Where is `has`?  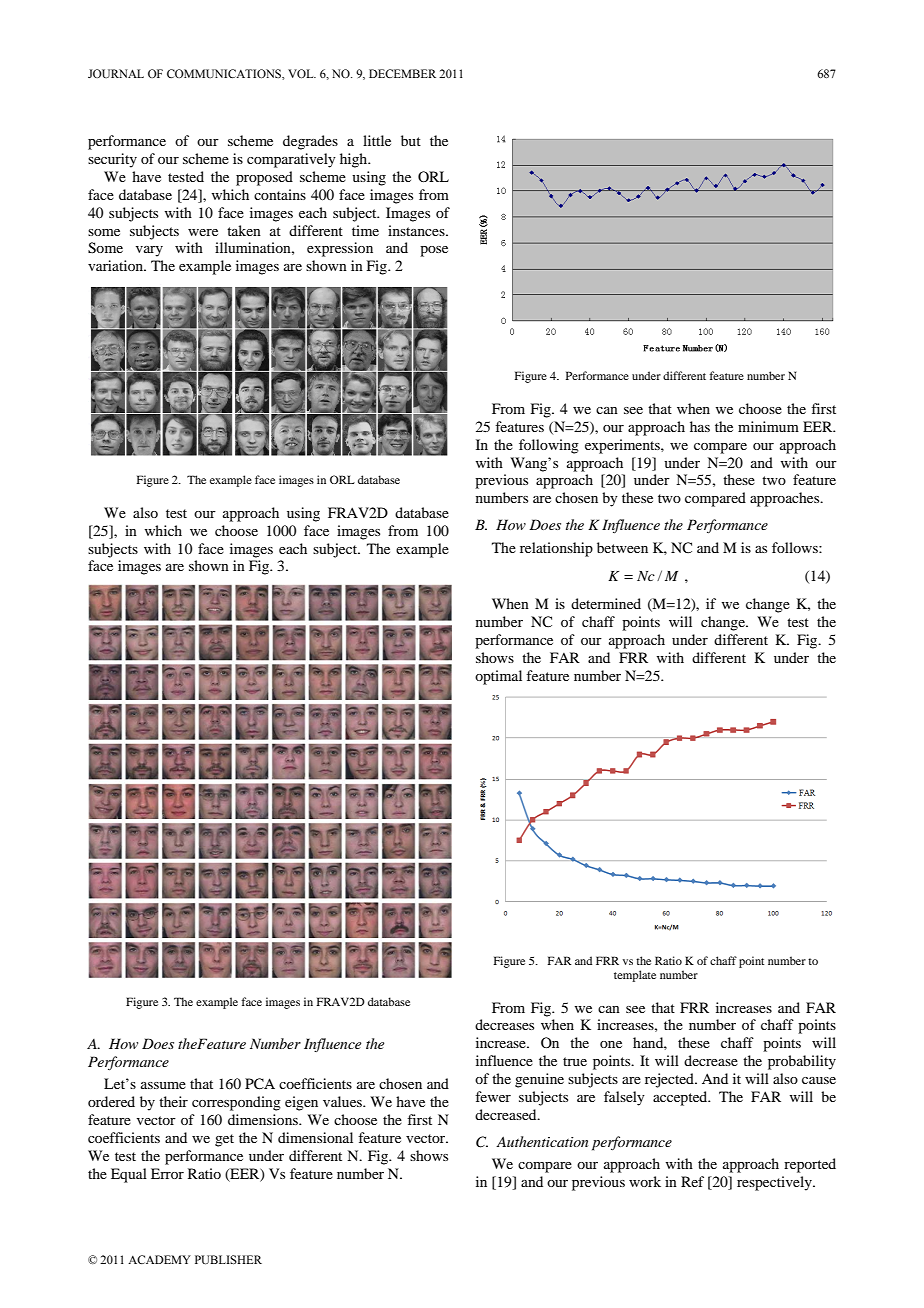
has is located at coordinates (700, 426).
